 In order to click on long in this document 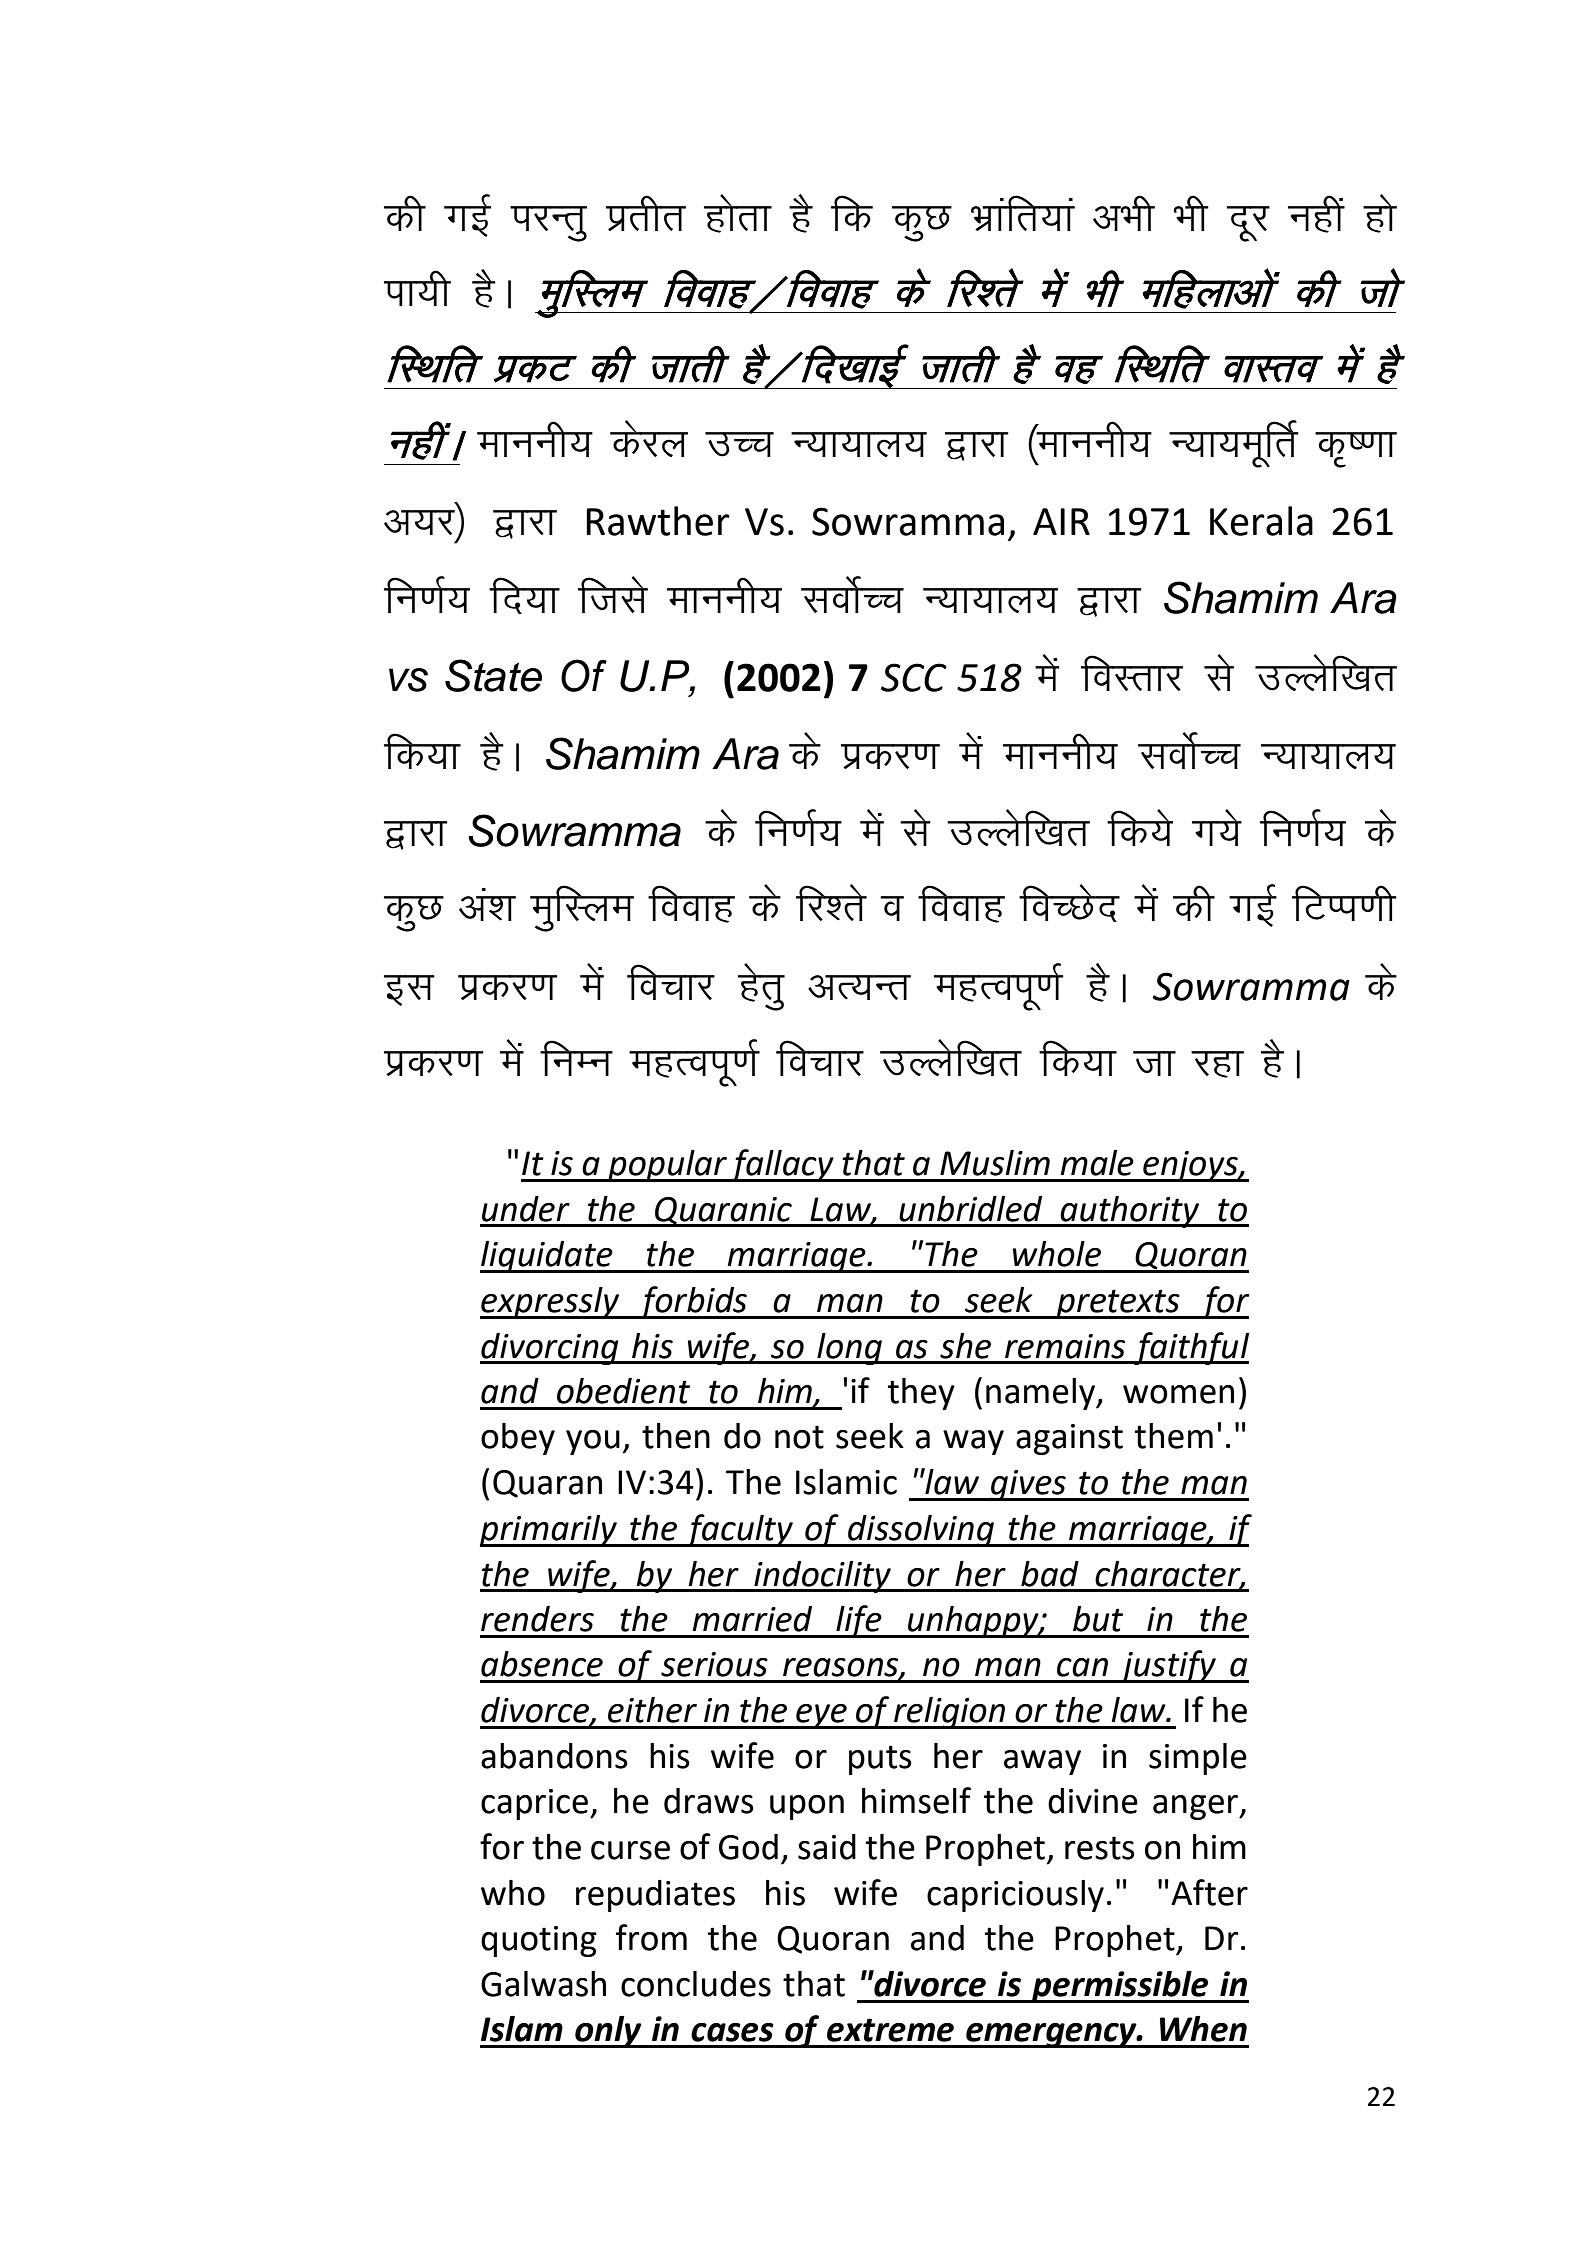, I will do `click(849, 1349)`.
